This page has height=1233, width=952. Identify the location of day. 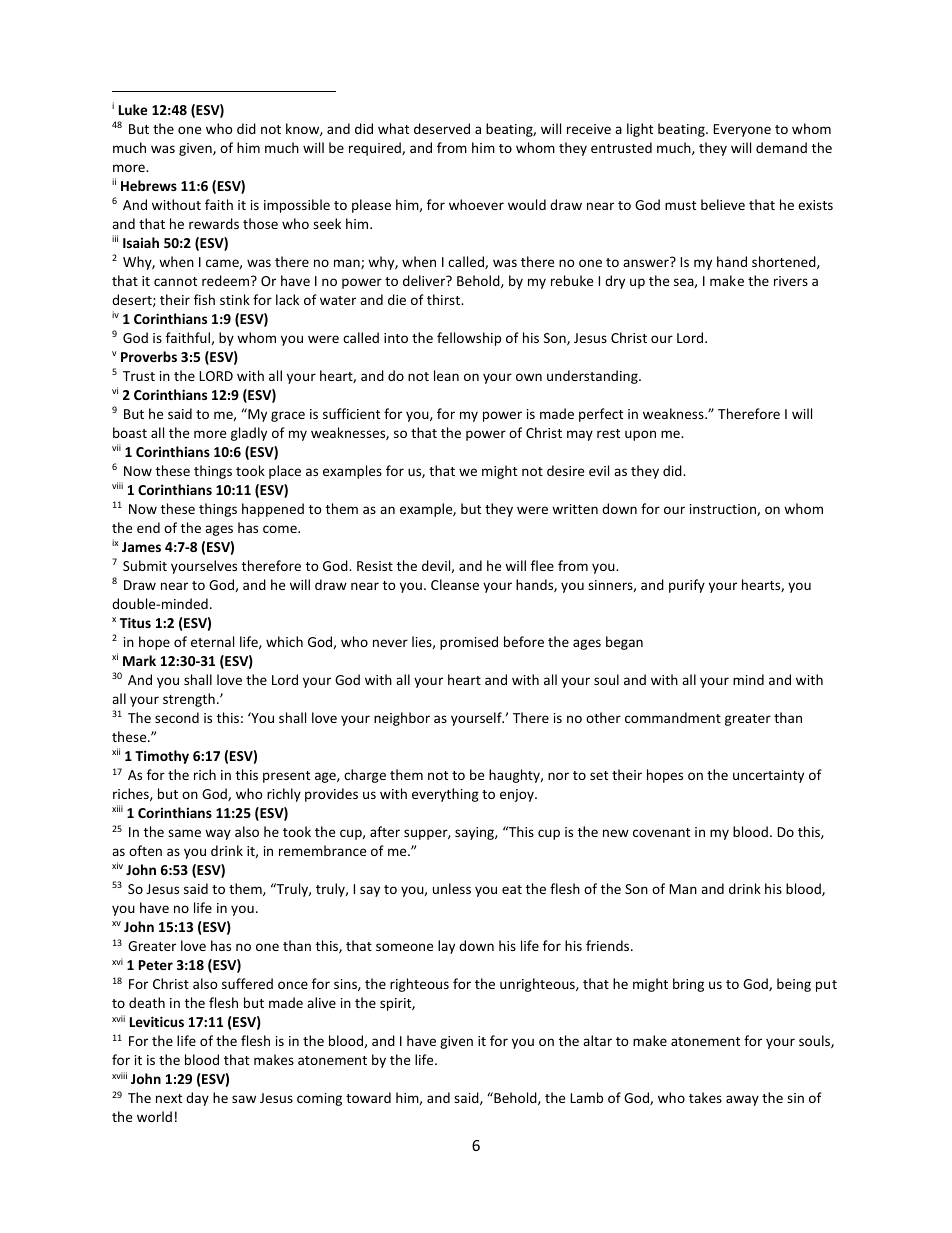
(197, 1099).
